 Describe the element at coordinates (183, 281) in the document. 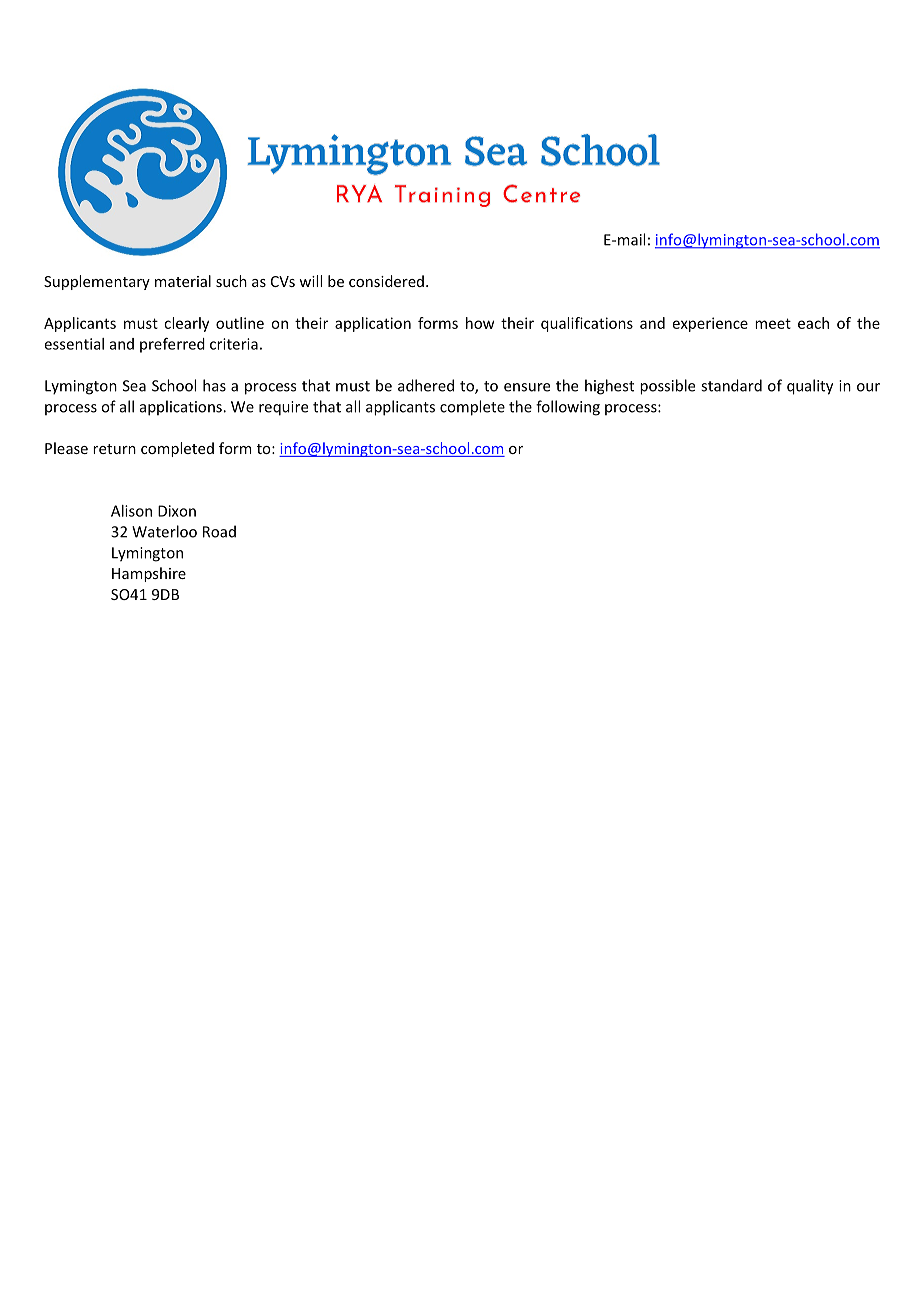

I see `material` at that location.
